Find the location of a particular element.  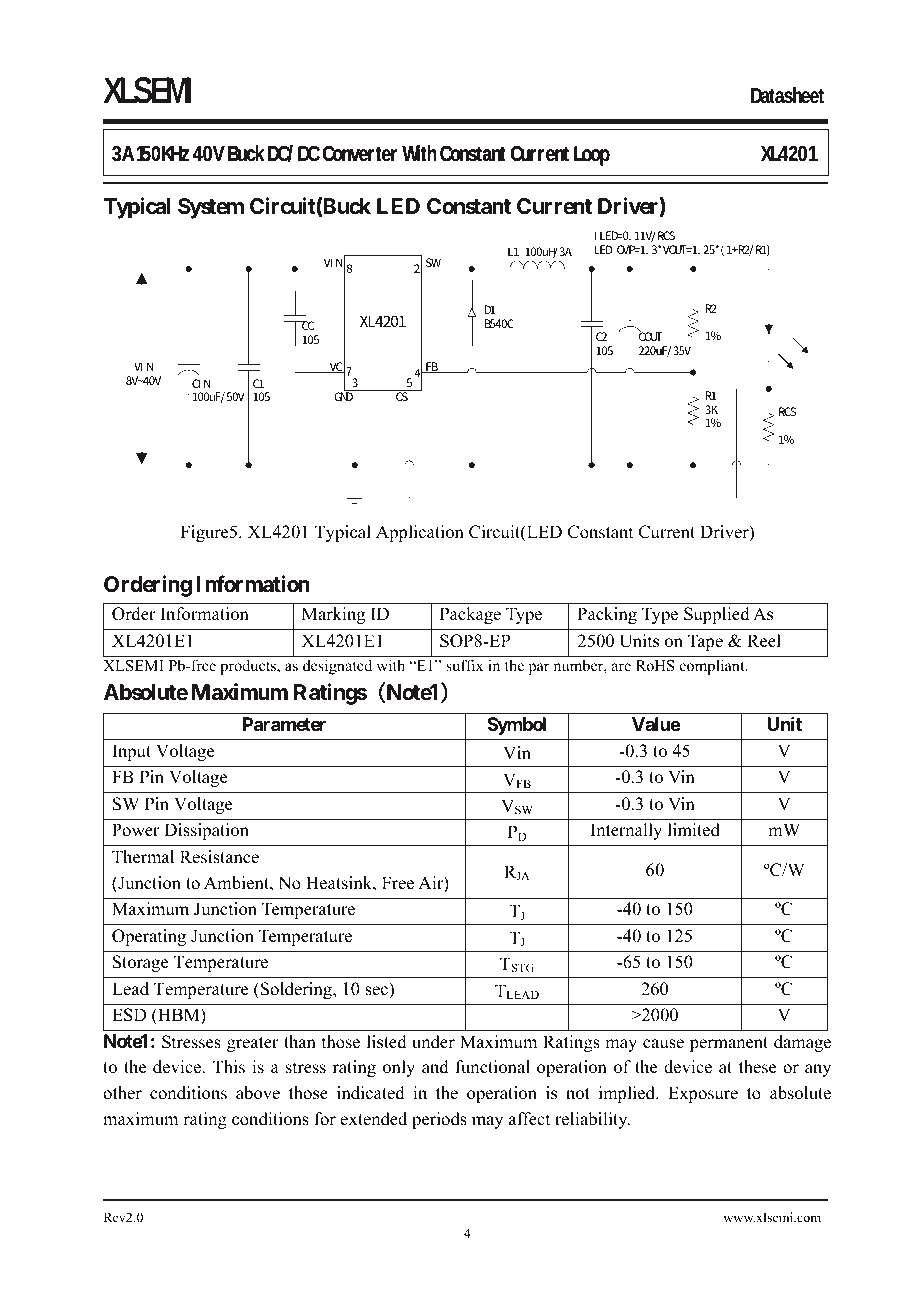

This is located at coordinates (229, 1067).
